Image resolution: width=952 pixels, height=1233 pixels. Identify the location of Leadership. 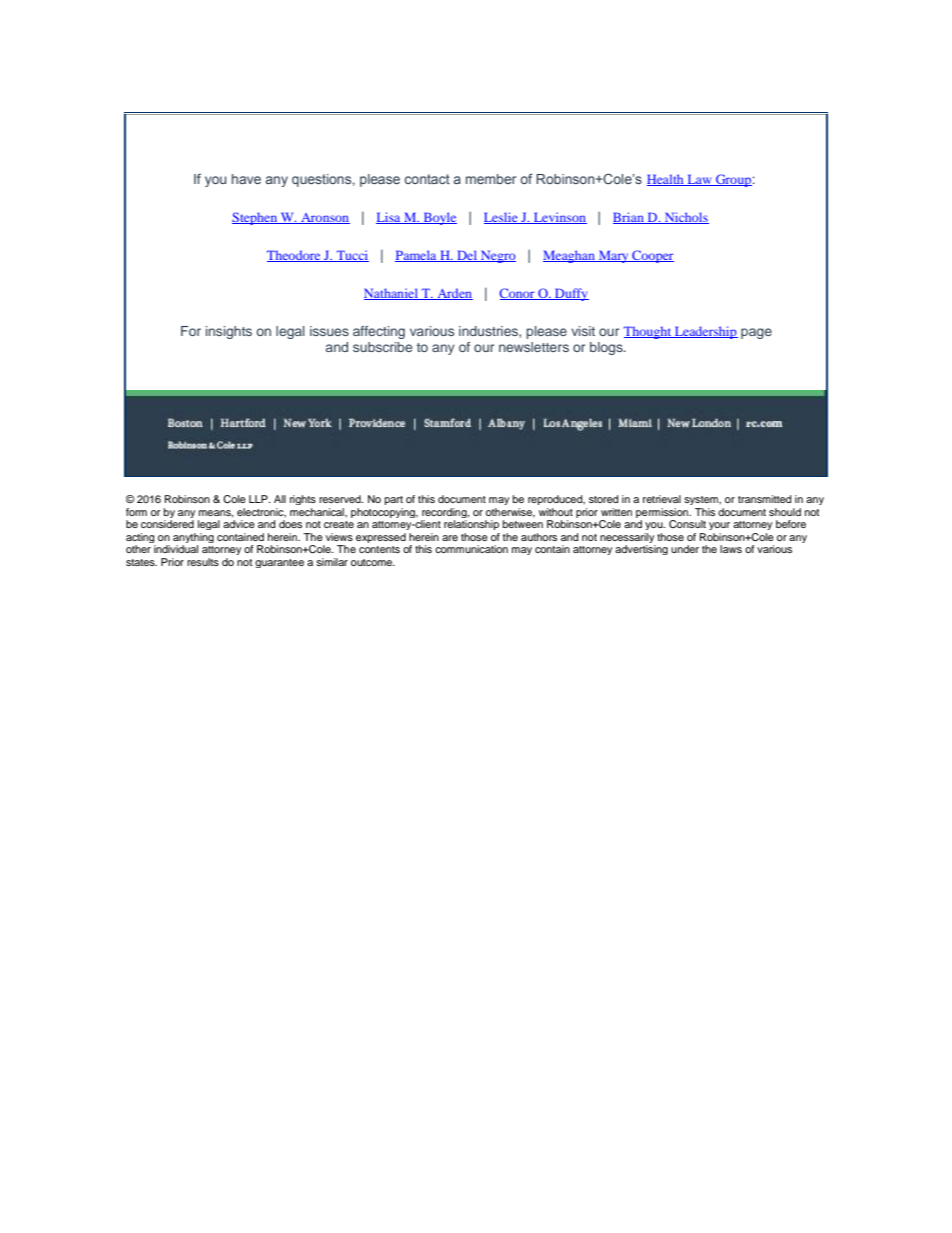
(705, 332).
